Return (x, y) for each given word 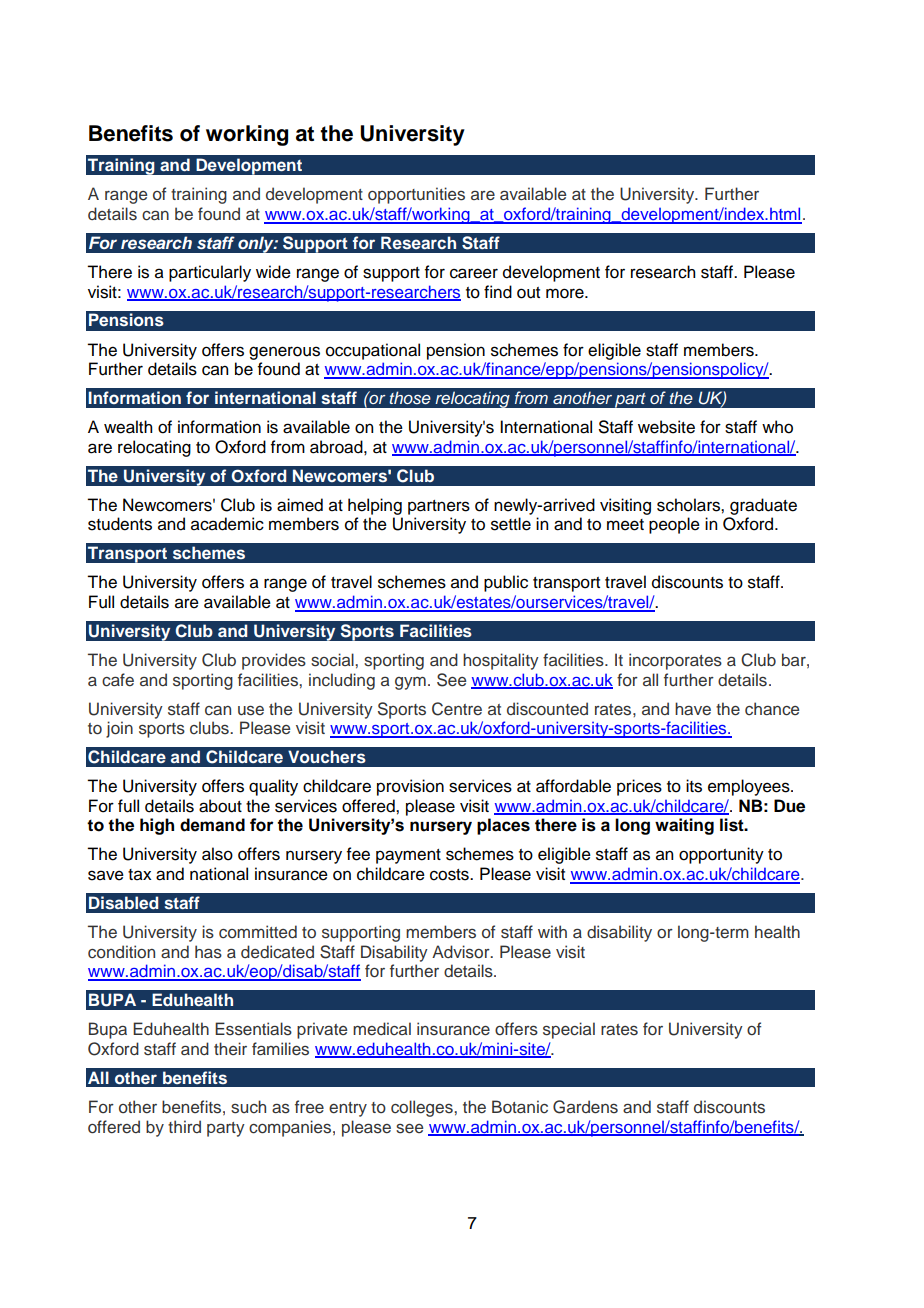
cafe (118, 680)
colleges (423, 1108)
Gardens (585, 1107)
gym (410, 683)
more (566, 293)
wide (273, 272)
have (693, 709)
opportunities (416, 195)
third (184, 1126)
